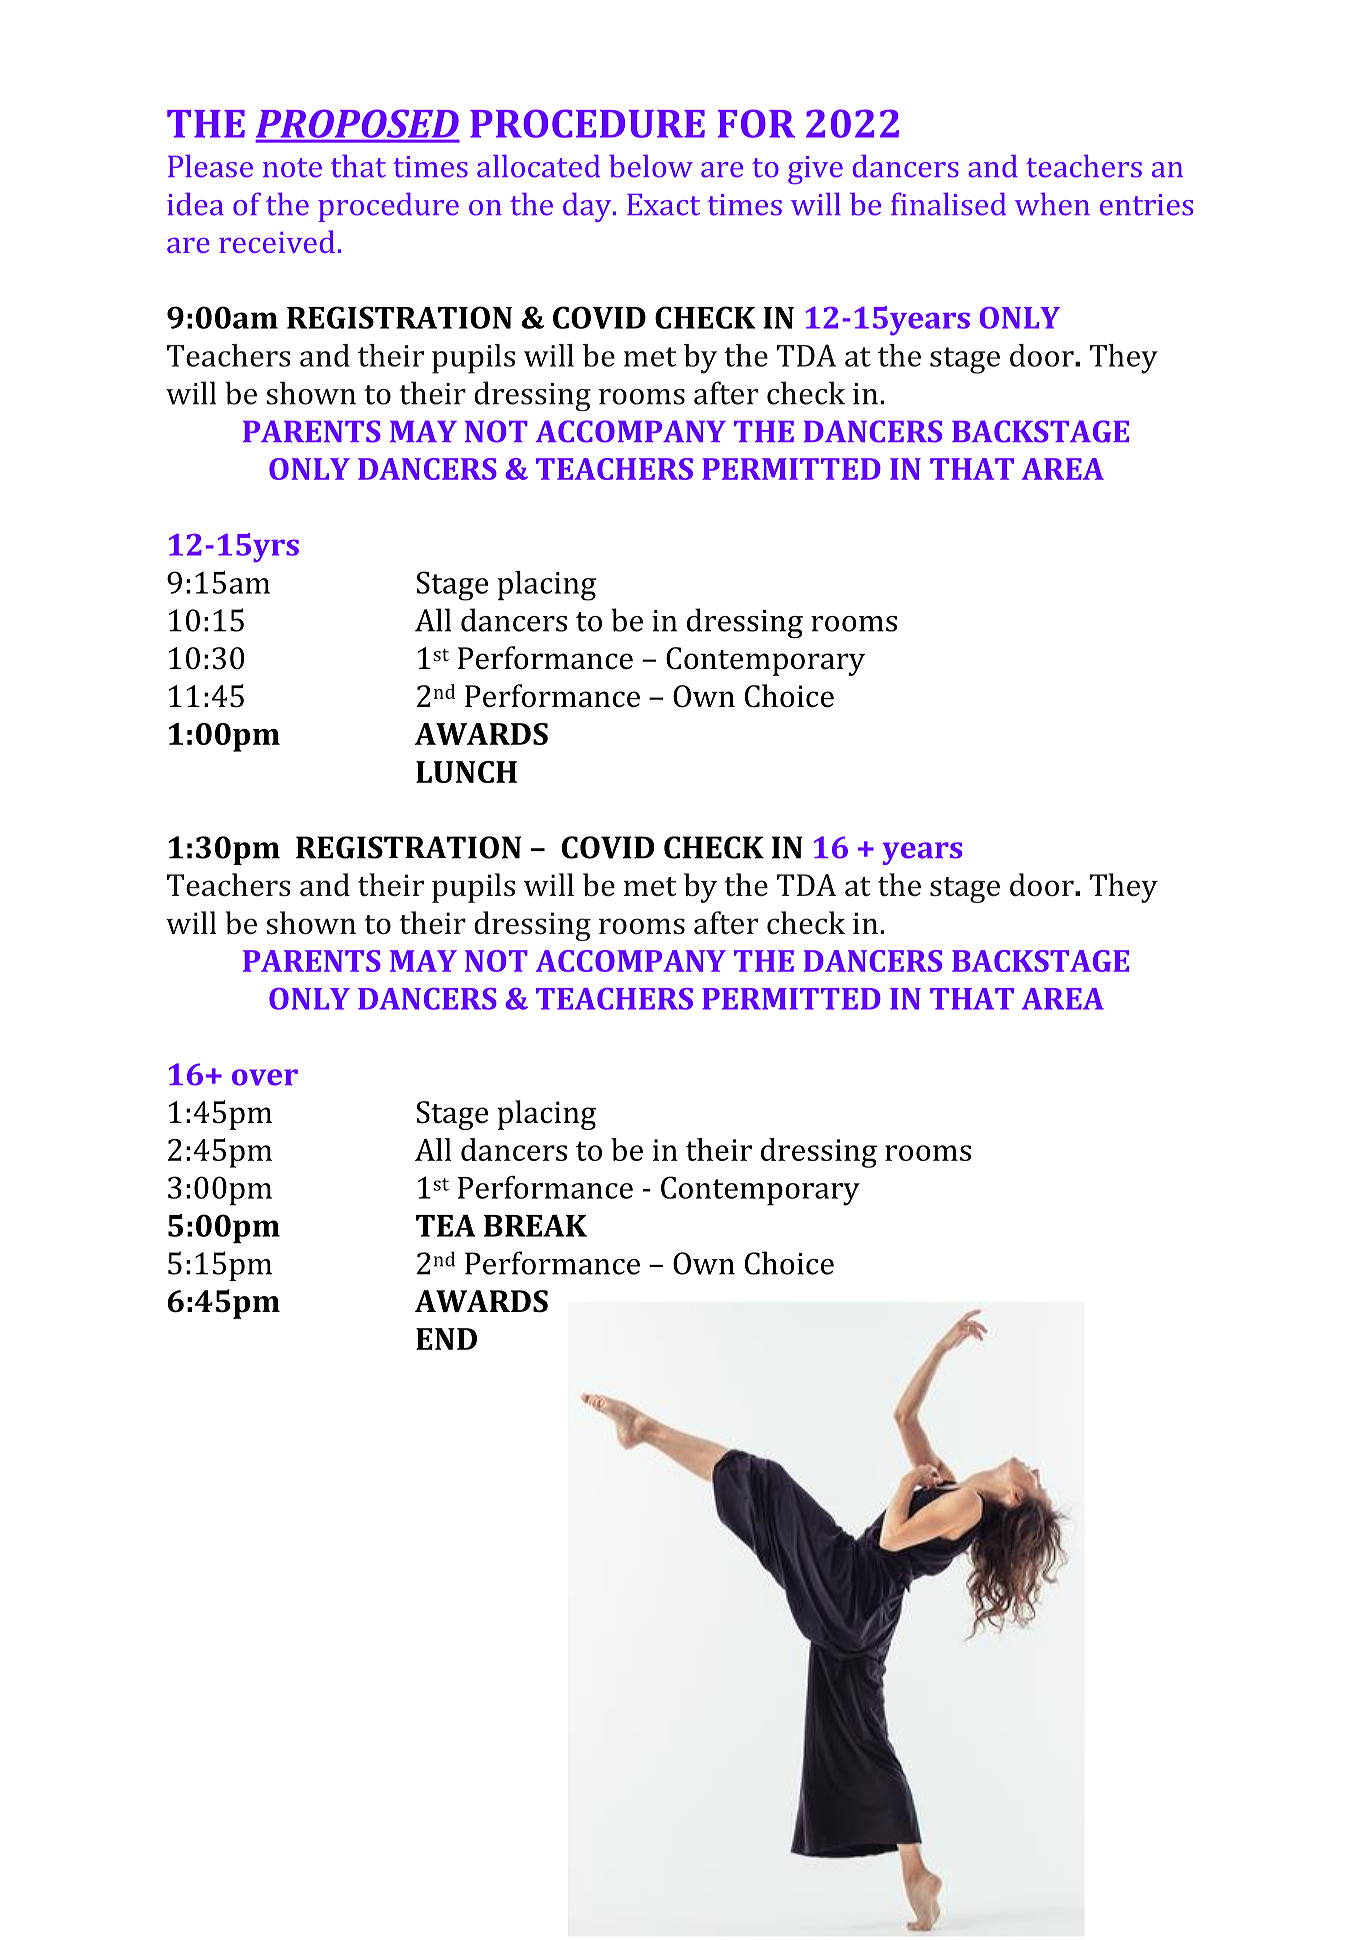 The height and width of the screenshot is (1940, 1372). I want to click on allocated, so click(538, 166).
